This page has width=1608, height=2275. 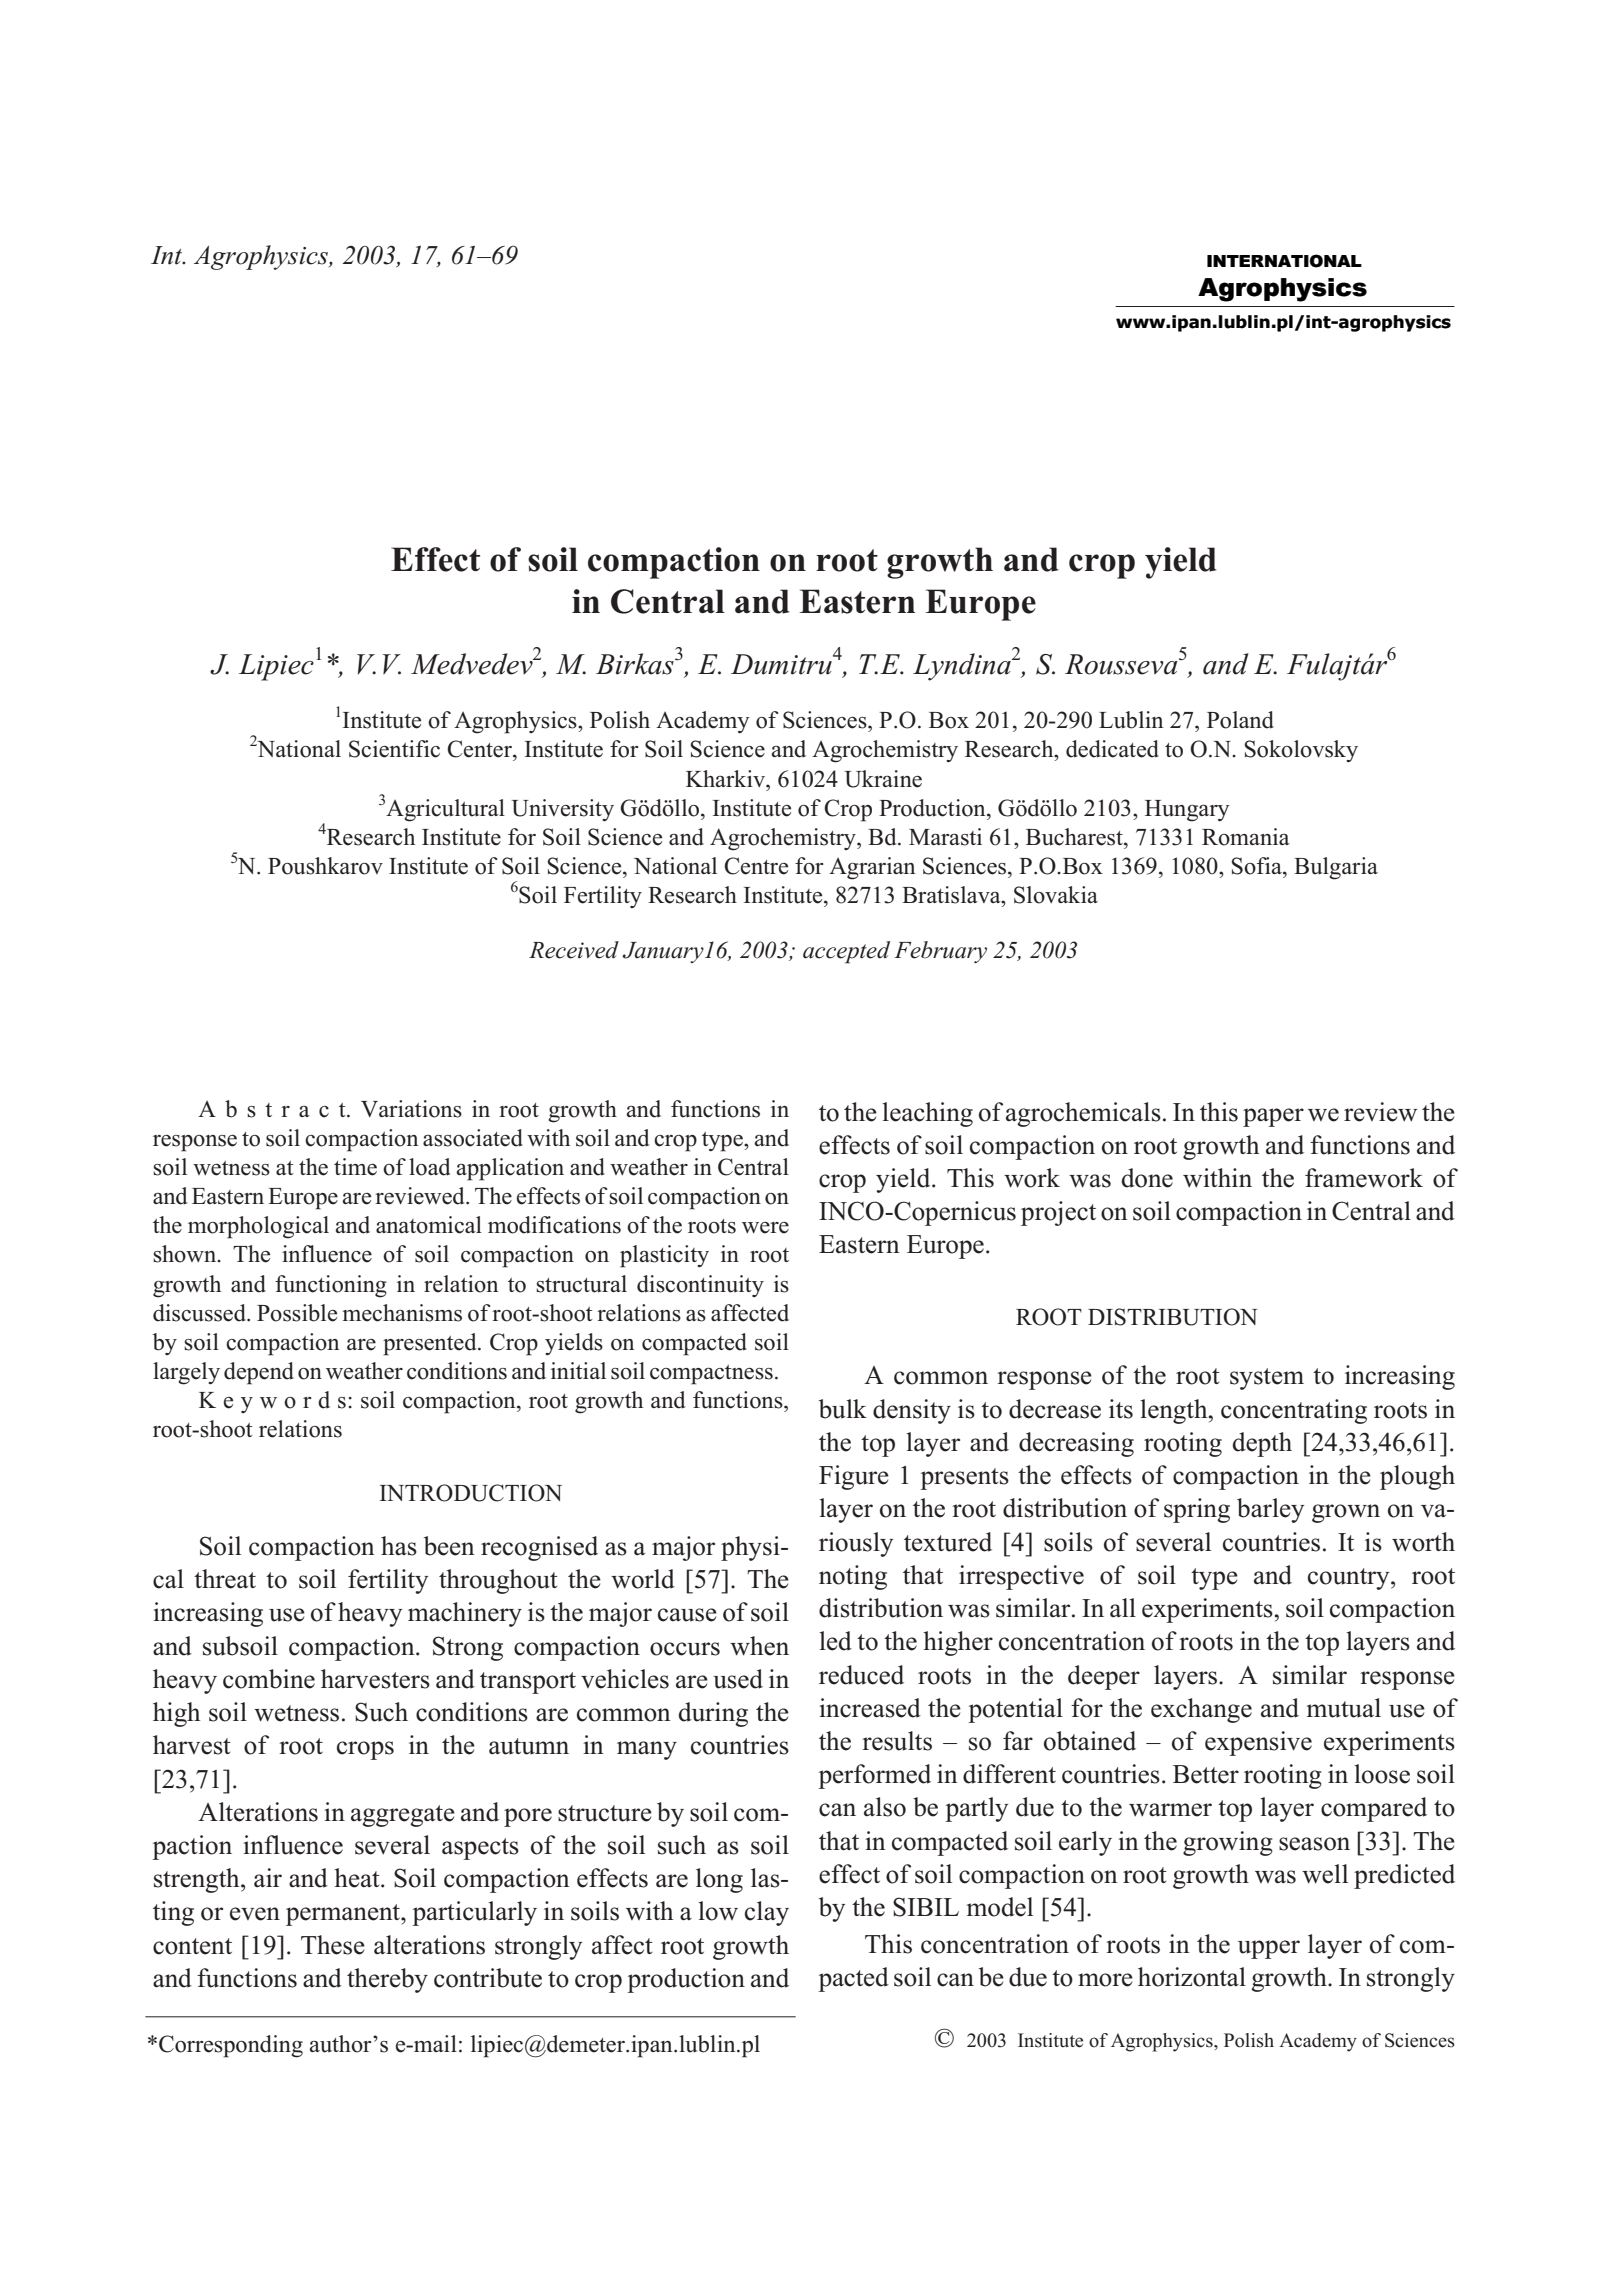 I want to click on Ukraine, so click(x=883, y=779).
